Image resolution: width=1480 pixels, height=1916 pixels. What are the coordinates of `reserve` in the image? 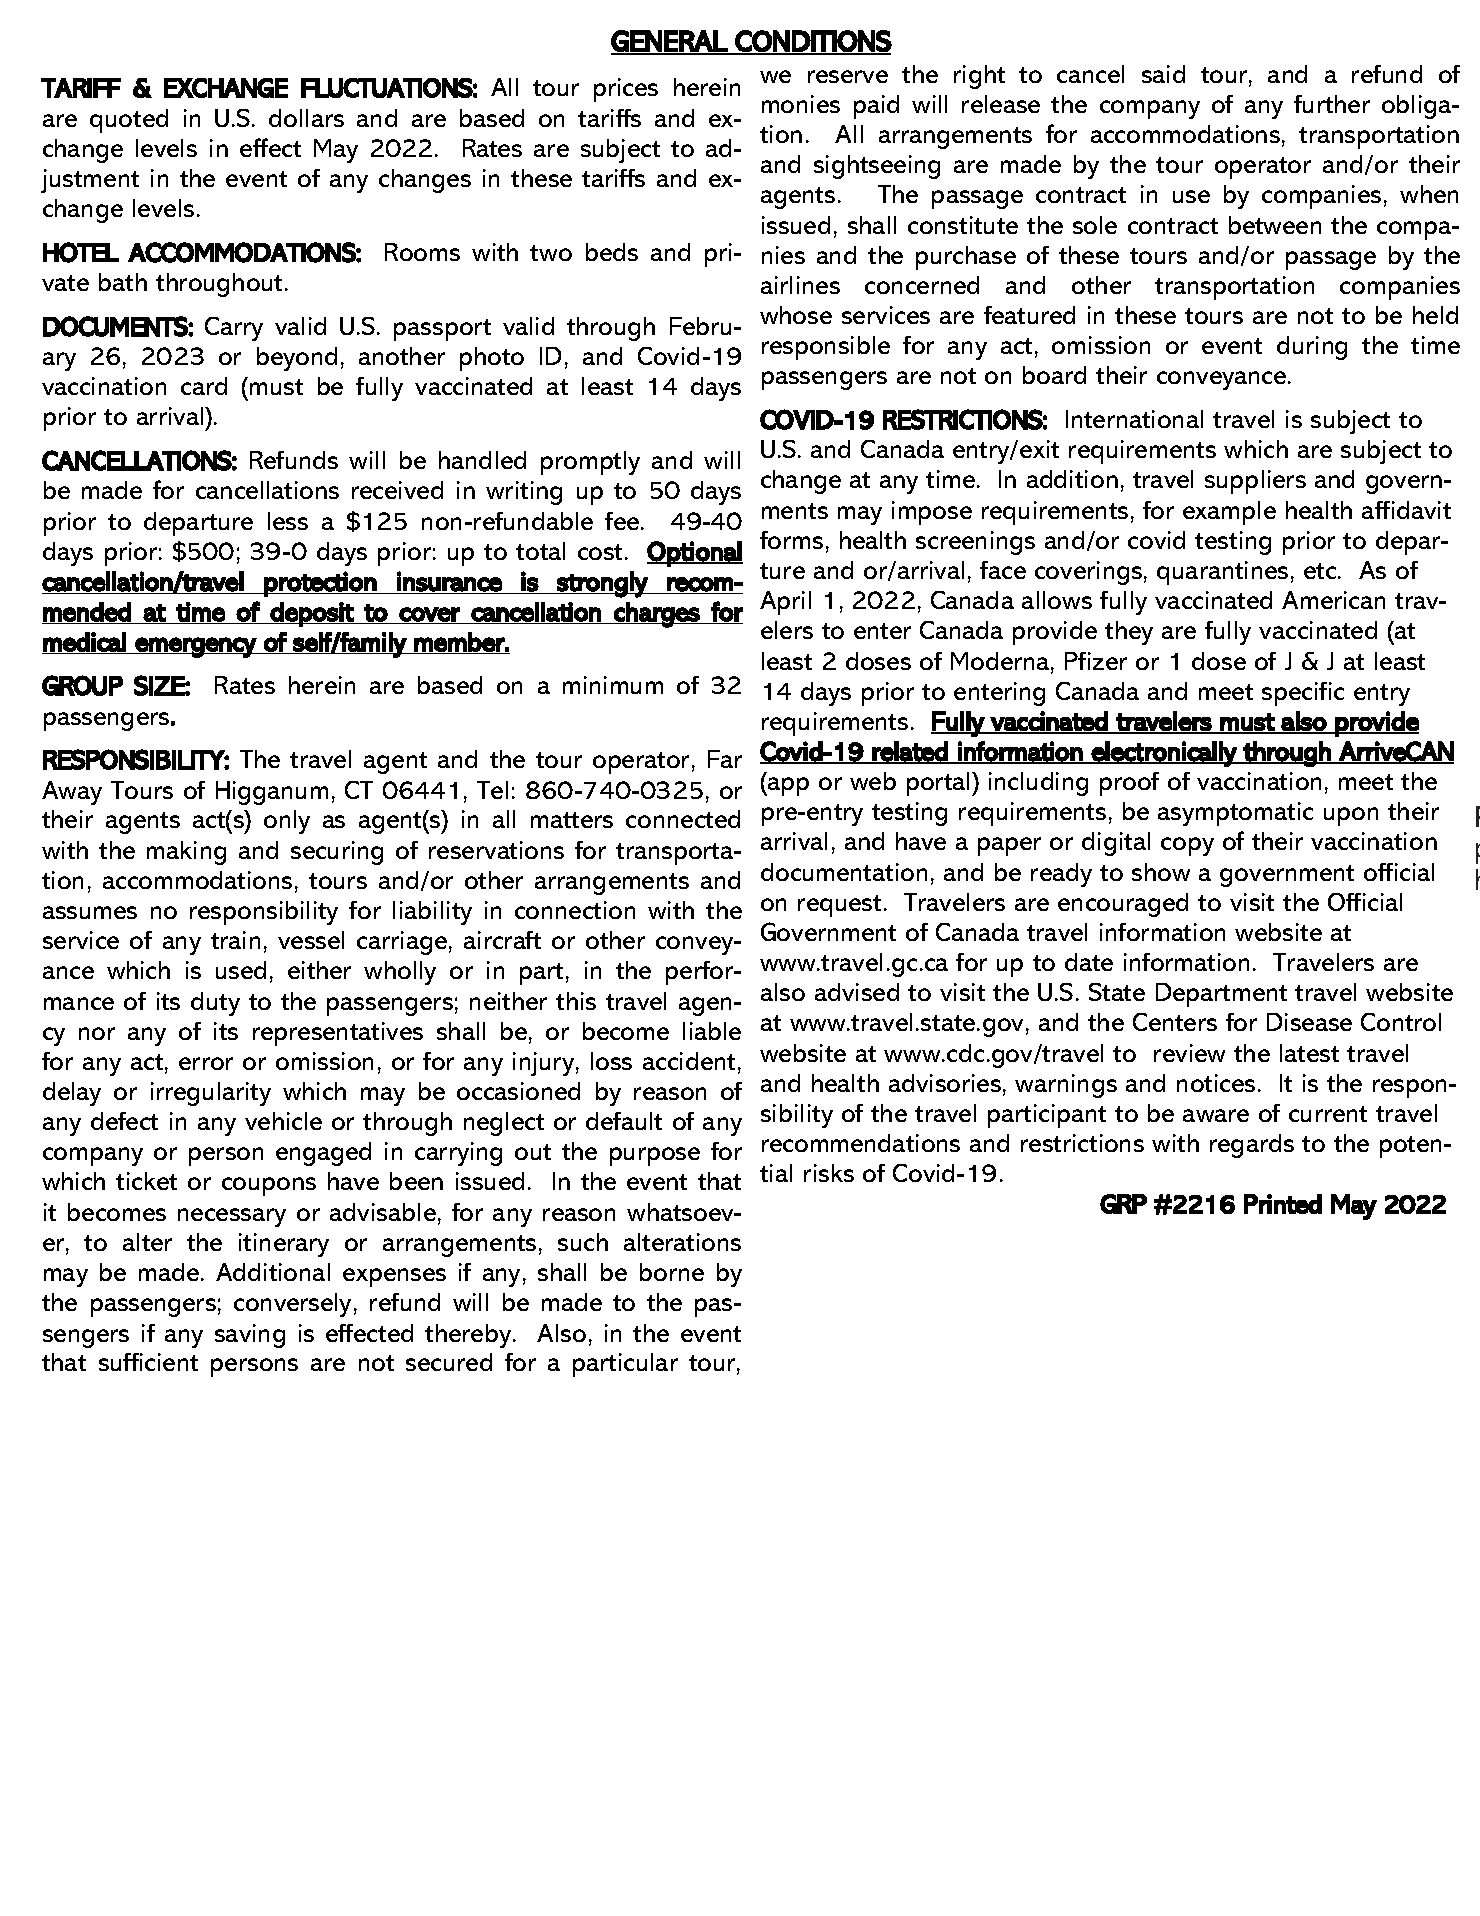 It's located at (848, 76).
